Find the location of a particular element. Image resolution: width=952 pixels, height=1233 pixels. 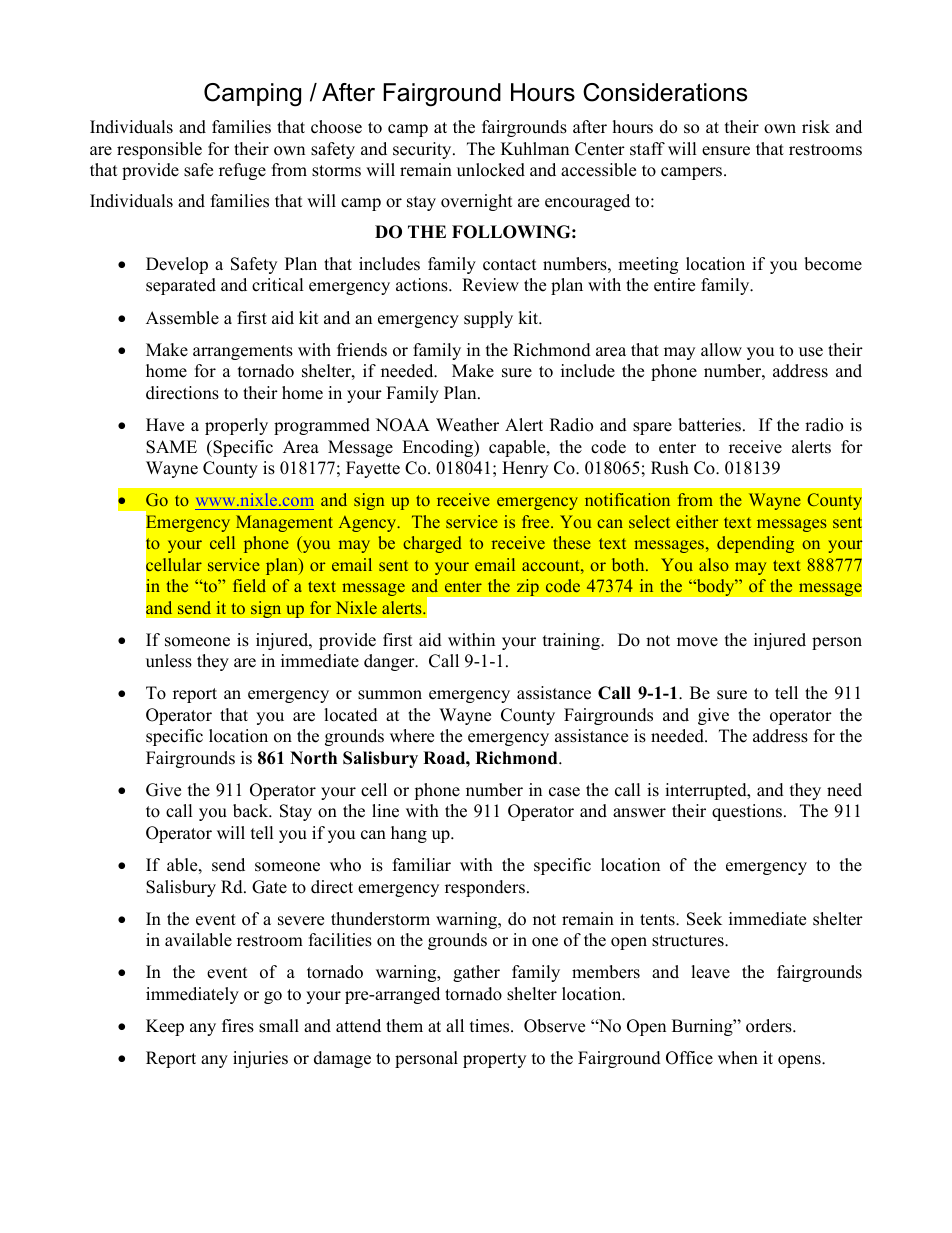

responders is located at coordinates (485, 888).
